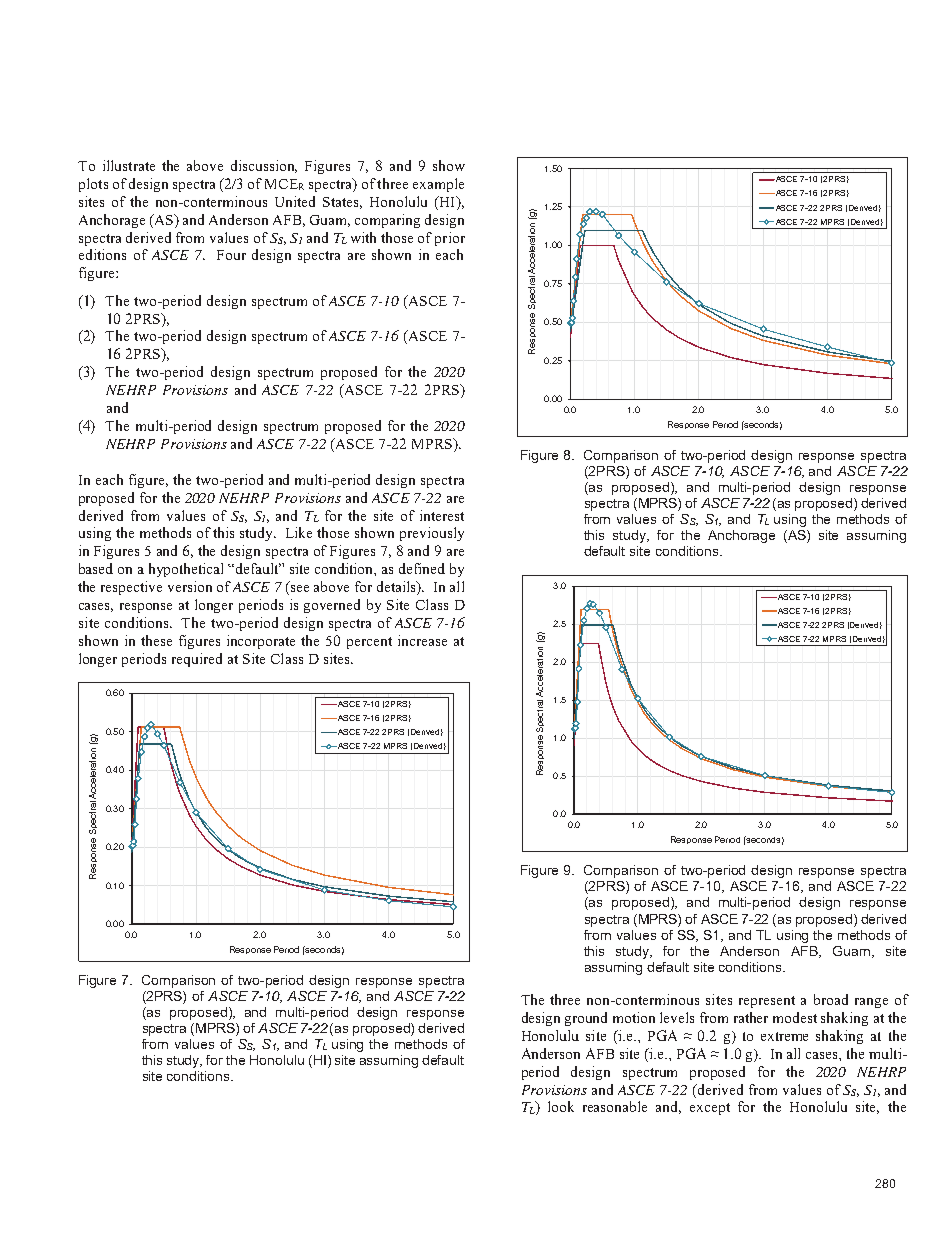 Image resolution: width=952 pixels, height=1233 pixels. I want to click on previously, so click(432, 534).
